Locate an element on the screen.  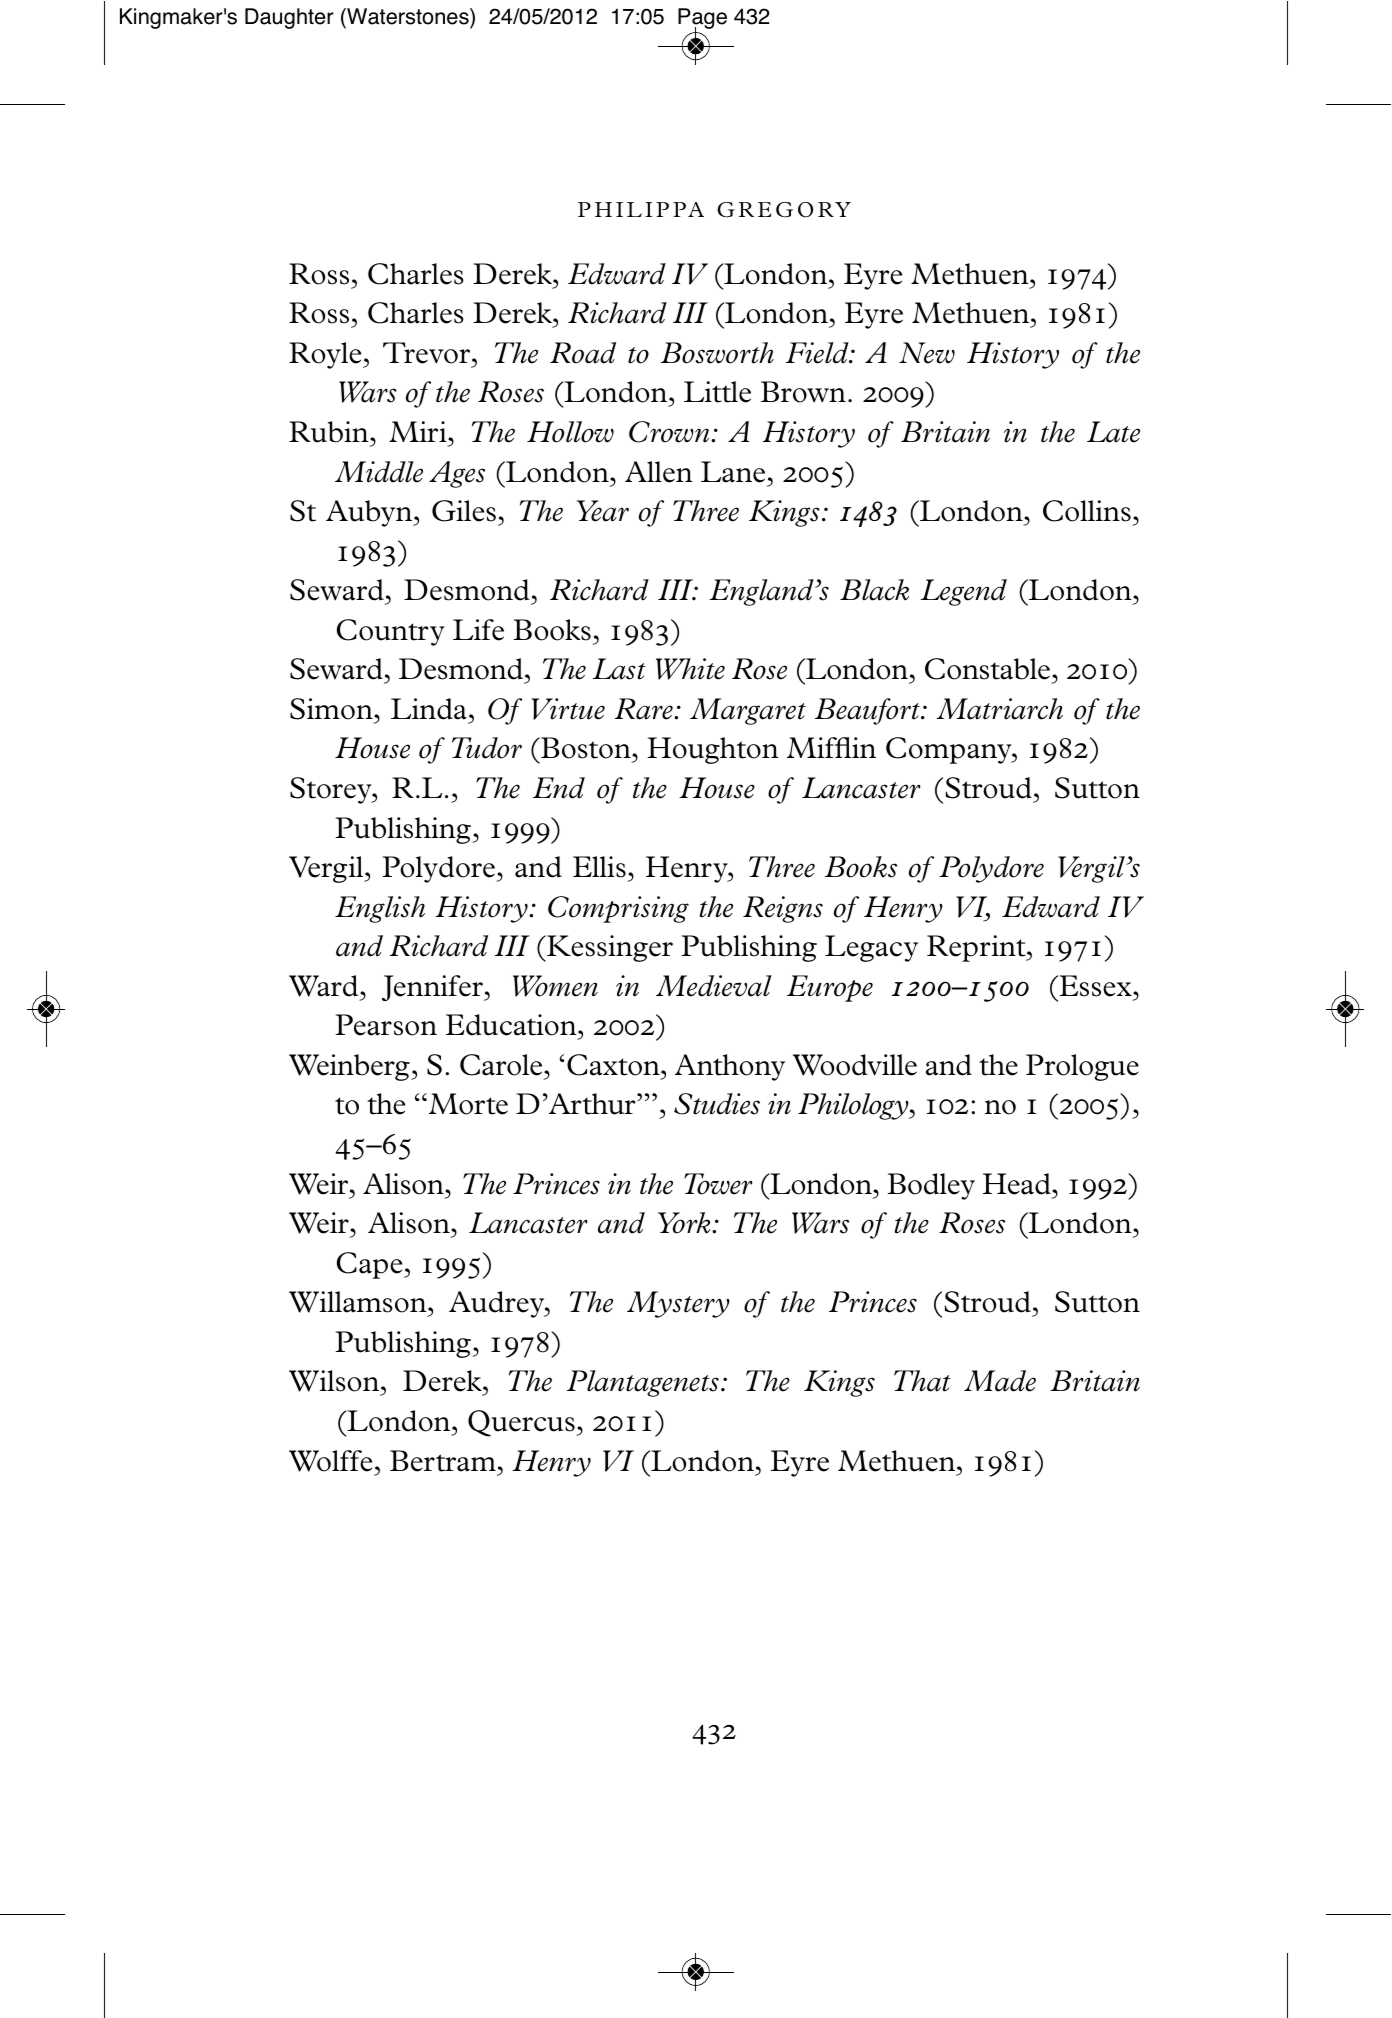
Daughter is located at coordinates (289, 18).
